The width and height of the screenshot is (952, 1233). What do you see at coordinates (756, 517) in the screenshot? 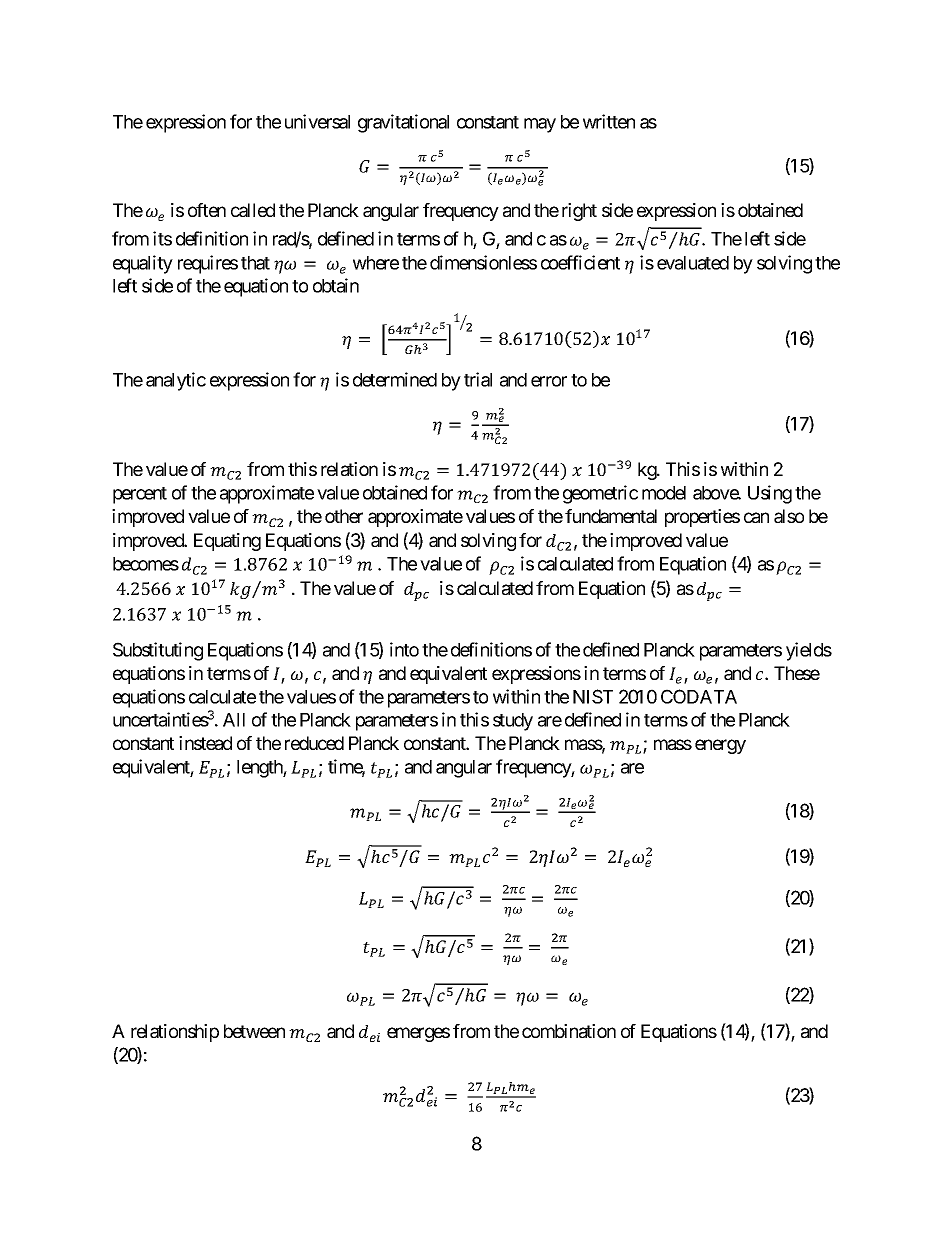
I see `can` at bounding box center [756, 517].
